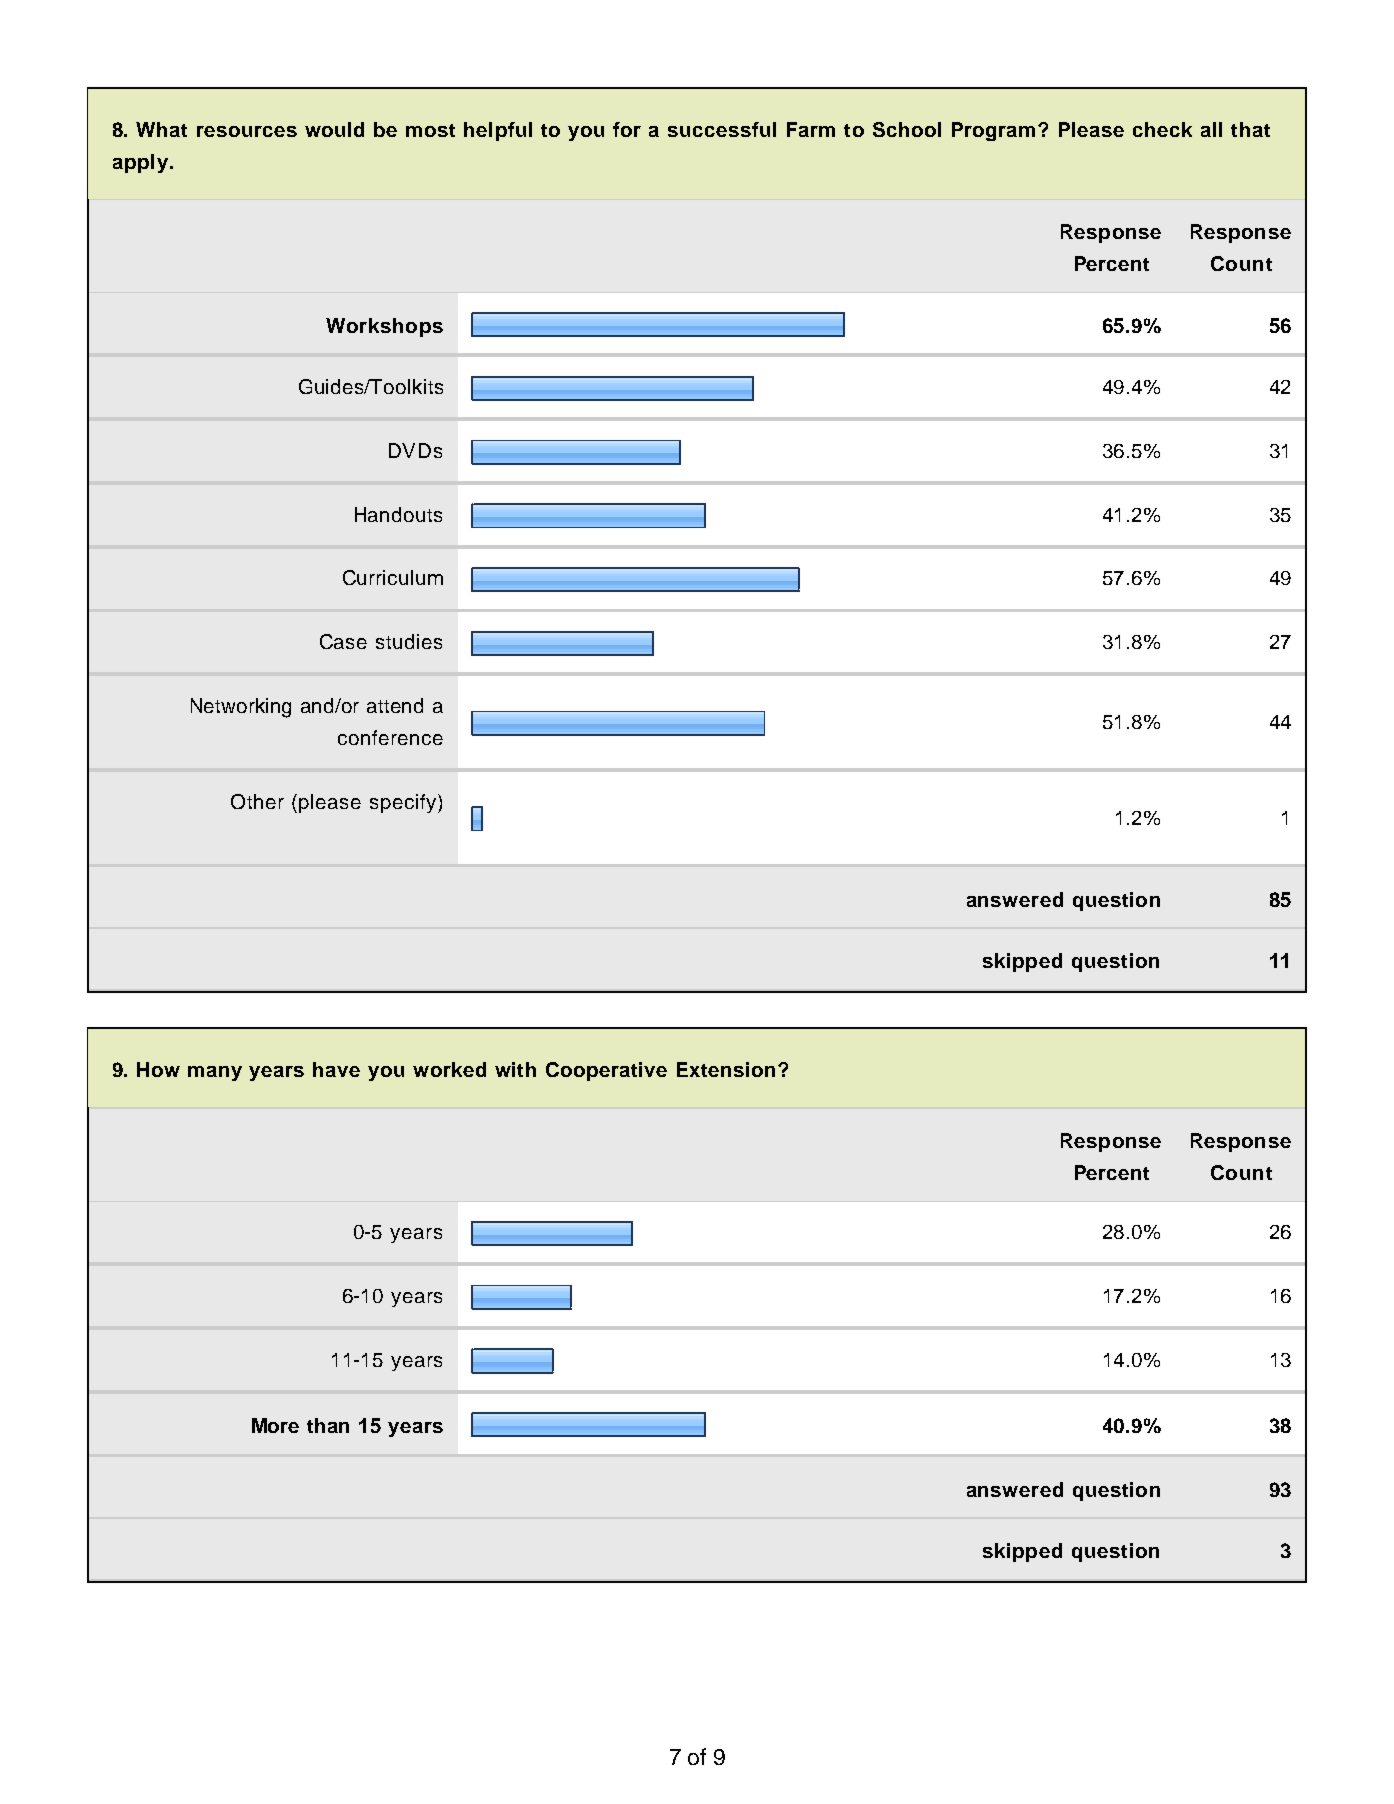  Describe the element at coordinates (515, 1069) in the image. I see `with` at that location.
